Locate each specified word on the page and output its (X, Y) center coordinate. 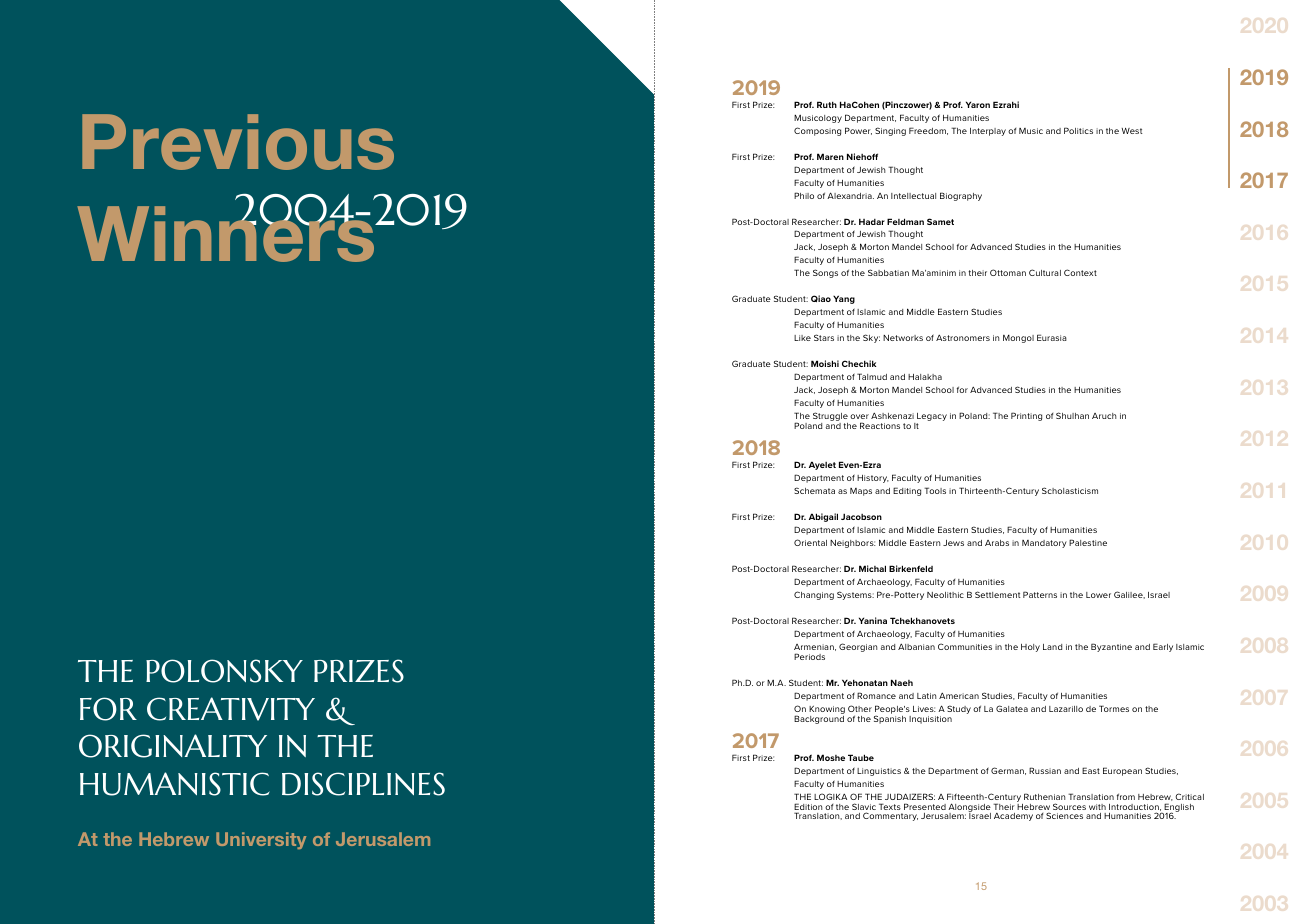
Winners (227, 233)
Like (802, 338)
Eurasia (1052, 337)
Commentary (890, 816)
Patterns (1040, 594)
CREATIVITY (231, 709)
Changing (814, 595)
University (261, 840)
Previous (238, 142)
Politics (1078, 130)
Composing (817, 131)
